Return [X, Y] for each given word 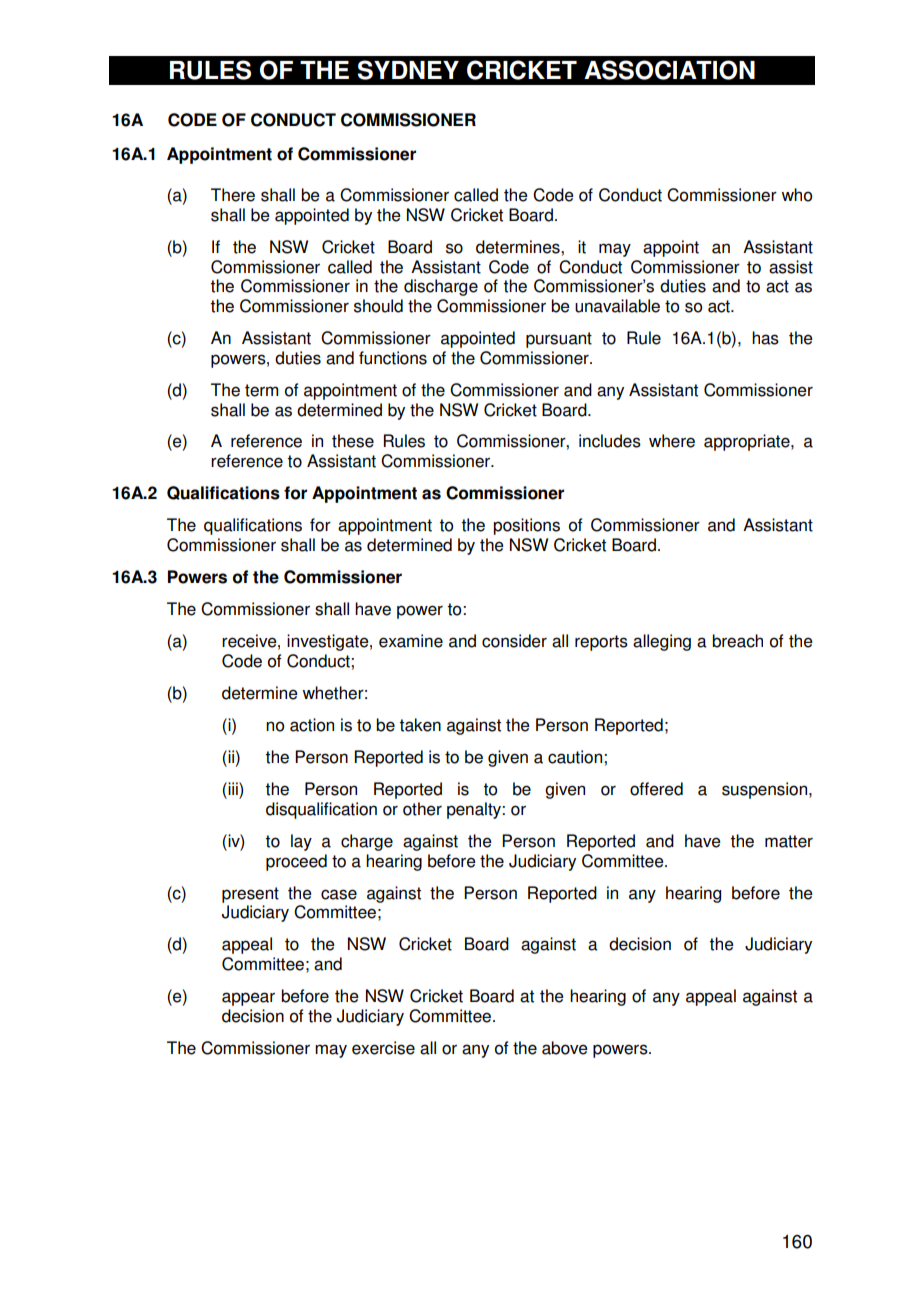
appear [248, 999]
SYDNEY [408, 70]
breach [737, 641]
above [565, 1048]
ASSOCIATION [669, 70]
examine [411, 641]
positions [526, 526]
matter [789, 841]
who [796, 195]
